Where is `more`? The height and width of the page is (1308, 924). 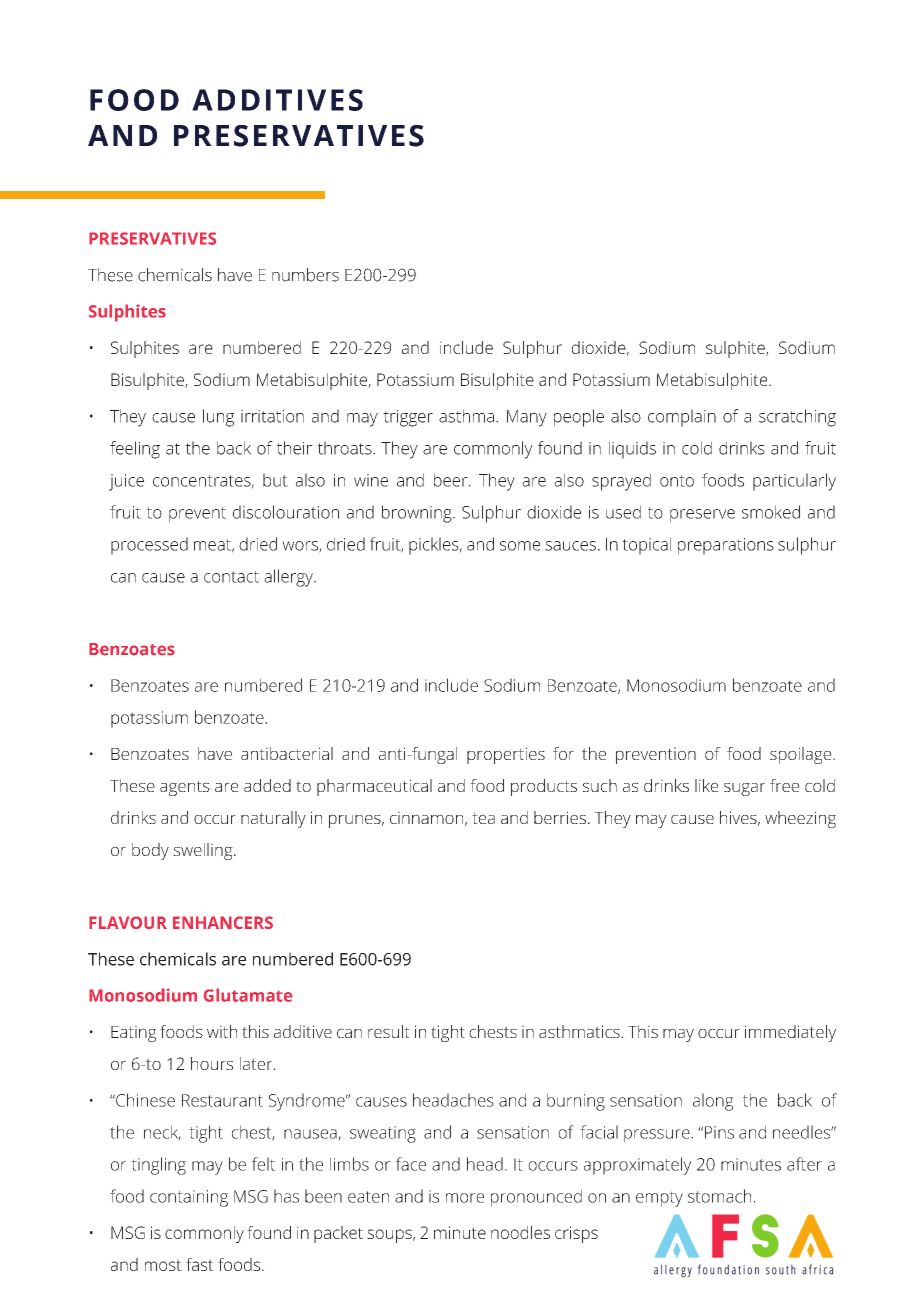 more is located at coordinates (465, 1198).
